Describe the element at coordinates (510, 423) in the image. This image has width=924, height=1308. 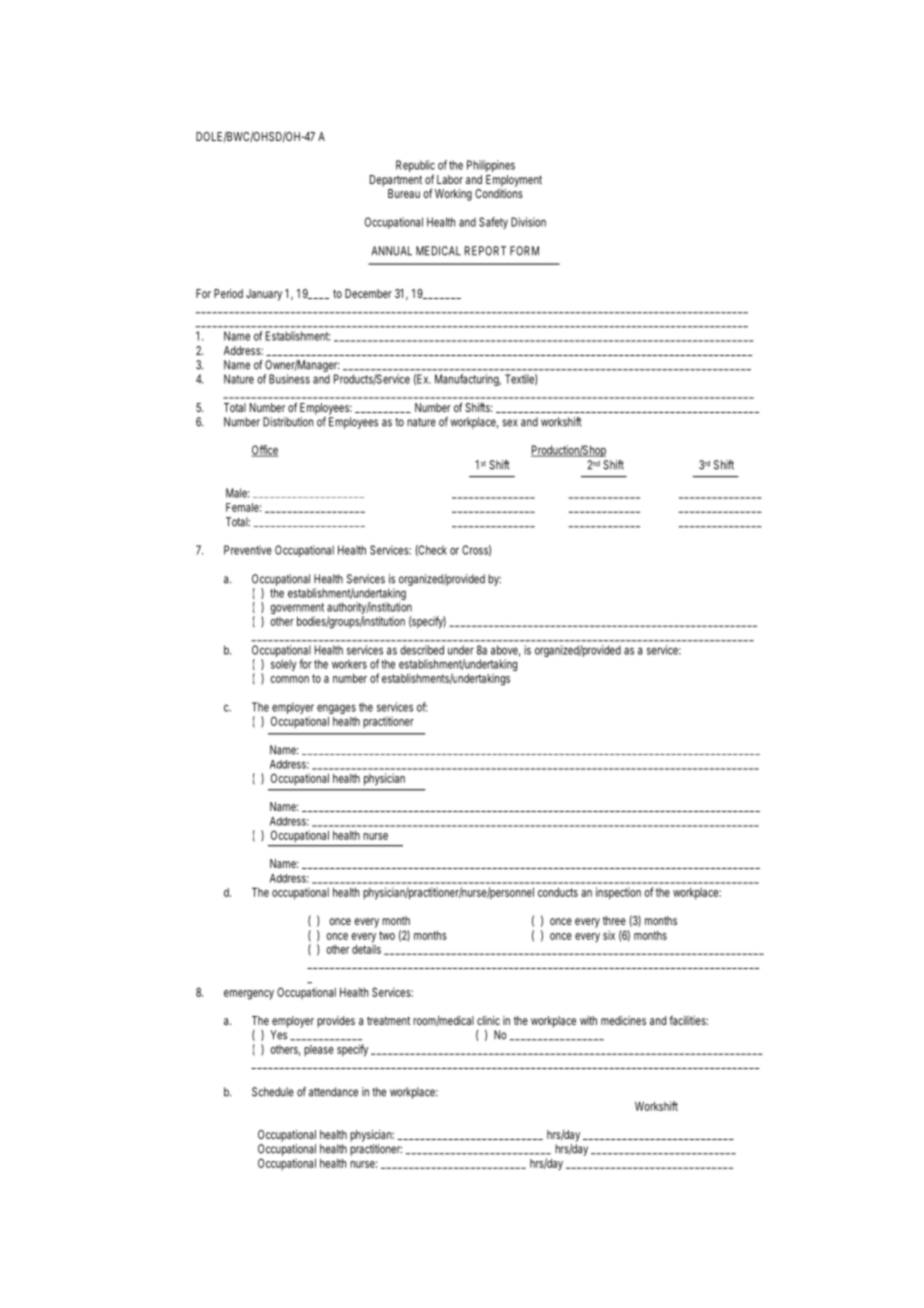
I see `sex` at that location.
